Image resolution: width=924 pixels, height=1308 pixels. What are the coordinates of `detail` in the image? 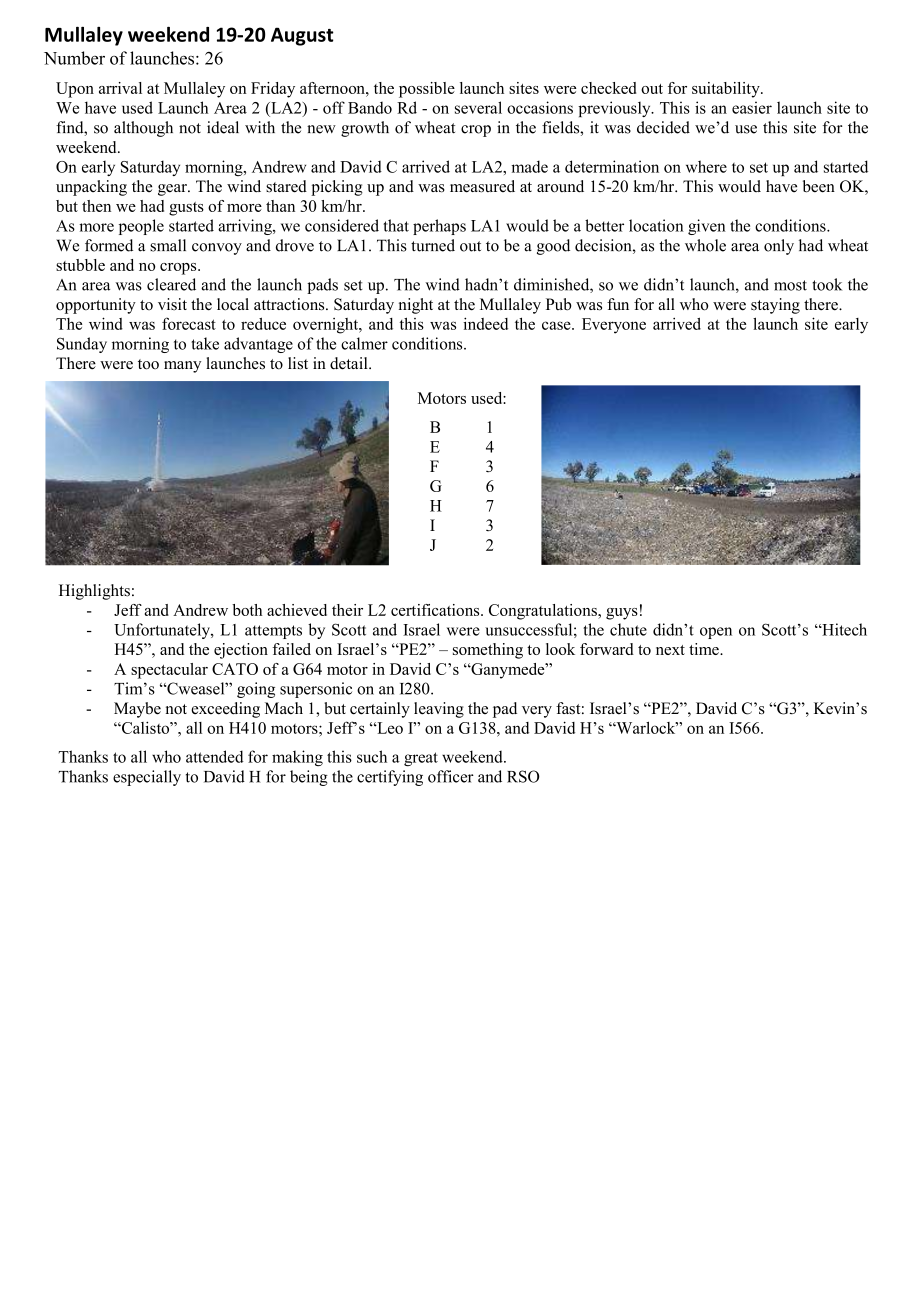 It's located at (350, 363).
